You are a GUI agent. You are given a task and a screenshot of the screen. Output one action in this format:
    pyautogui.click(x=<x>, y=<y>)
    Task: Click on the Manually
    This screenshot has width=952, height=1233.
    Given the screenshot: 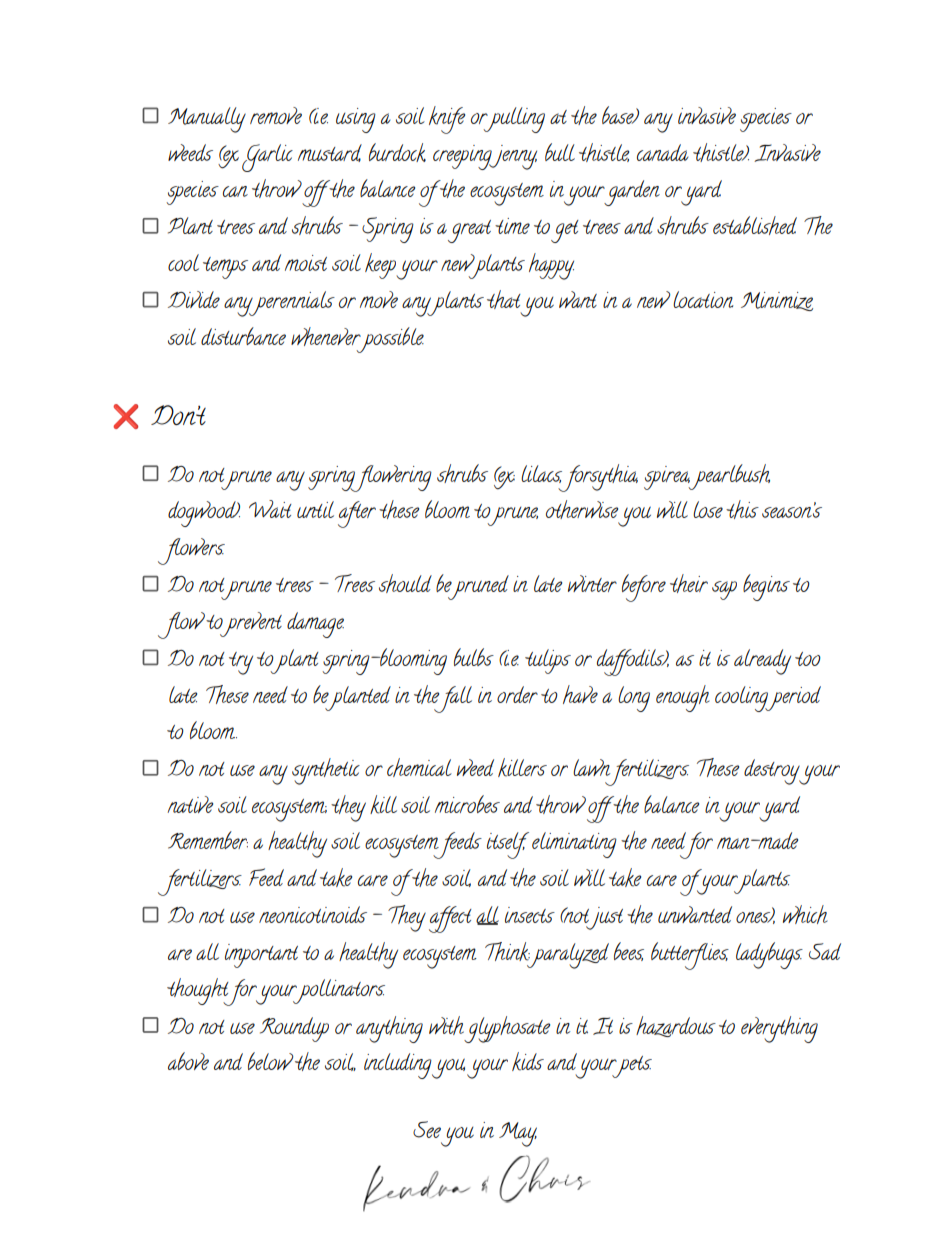 What is the action you would take?
    pyautogui.click(x=207, y=120)
